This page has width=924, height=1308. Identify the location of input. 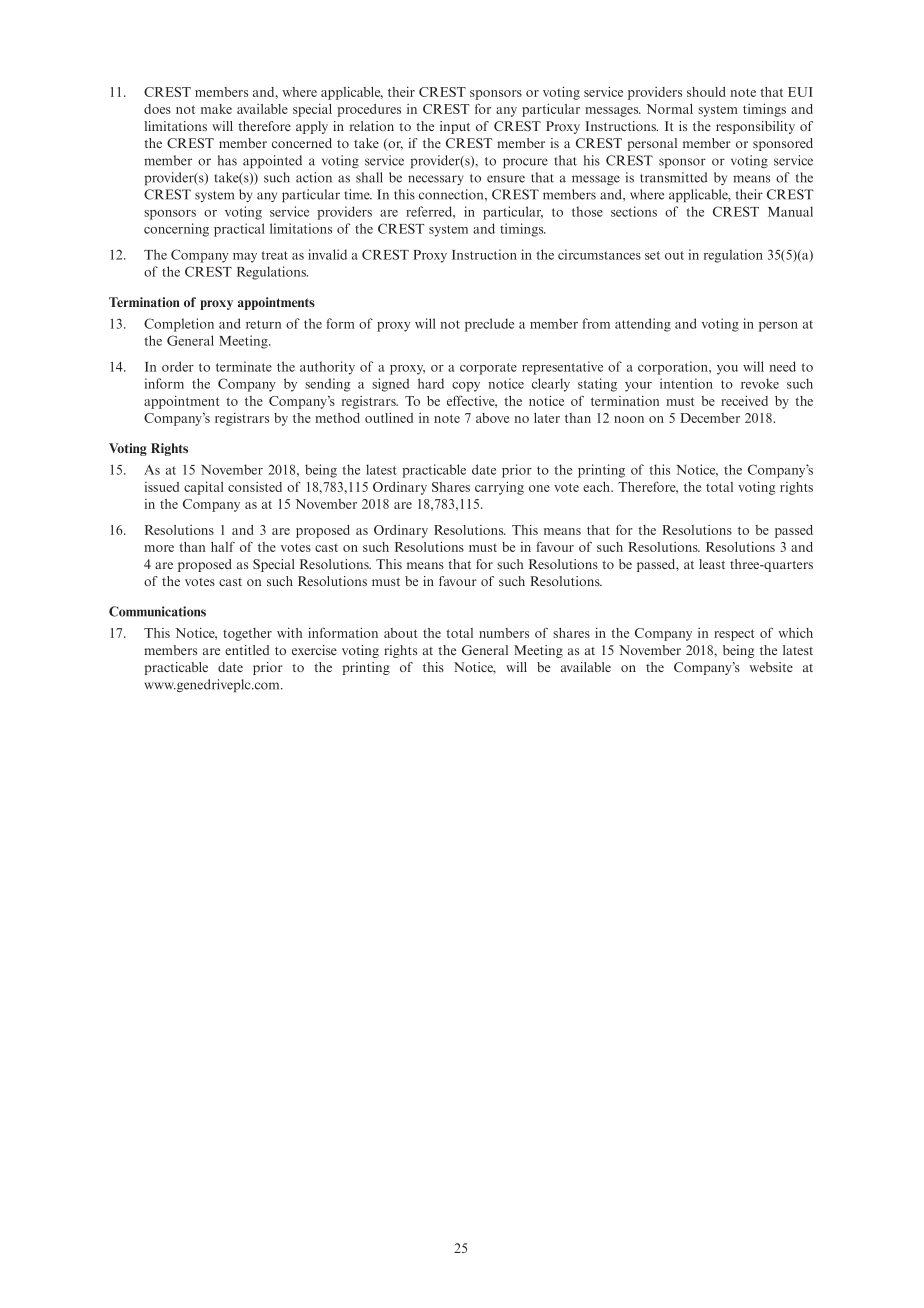
(455, 127).
